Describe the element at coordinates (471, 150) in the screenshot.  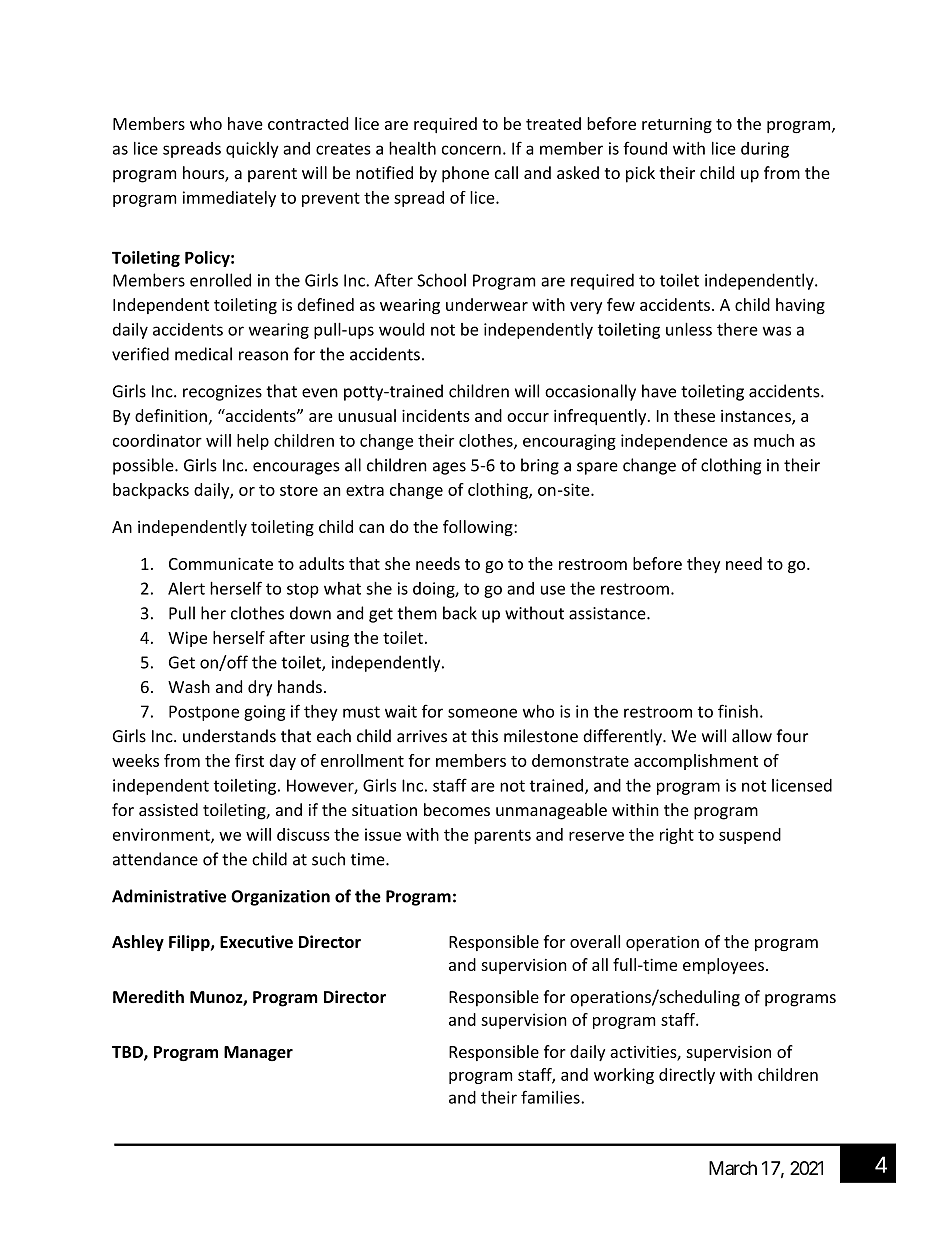
I see `concern` at that location.
